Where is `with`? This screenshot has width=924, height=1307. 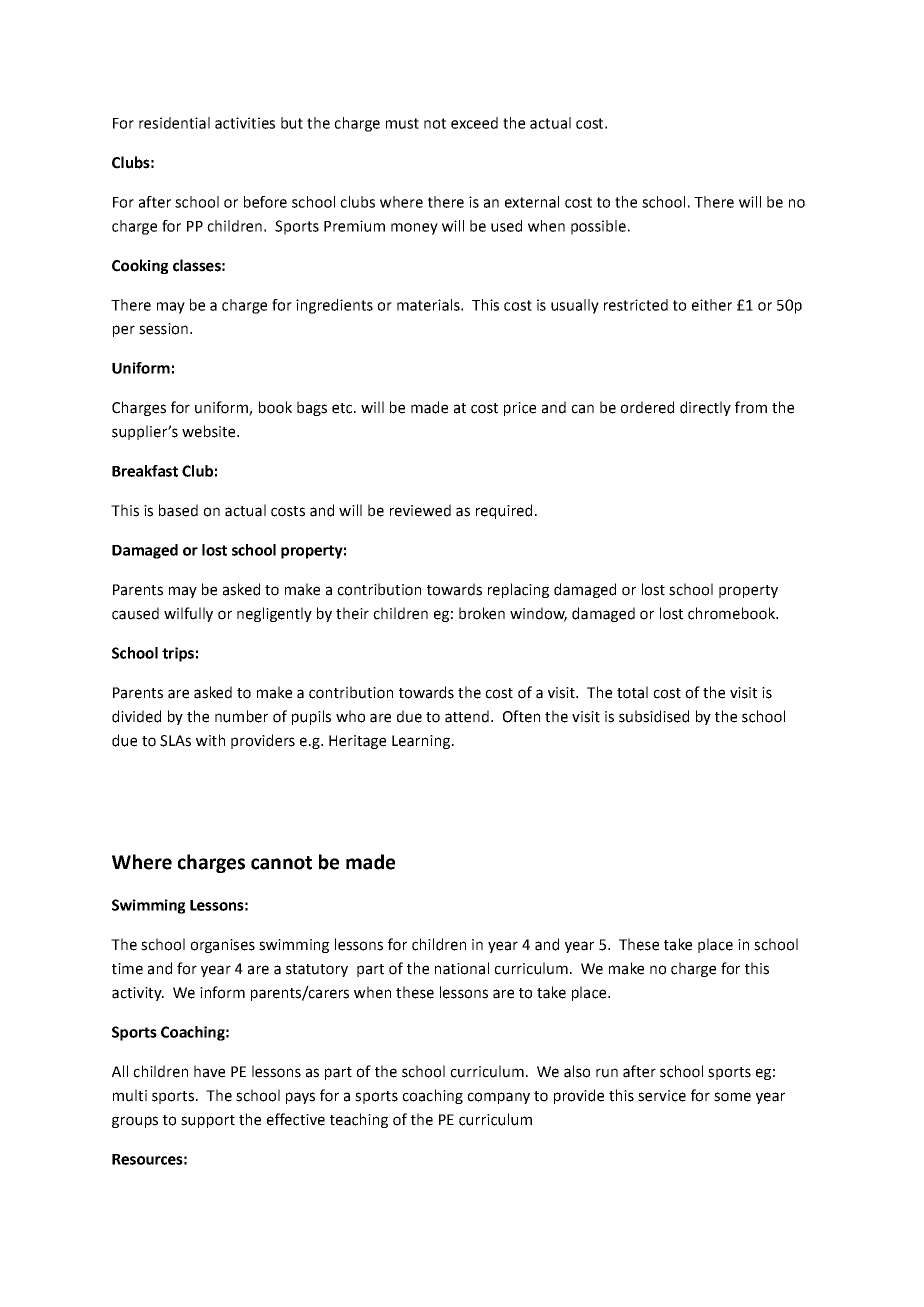
with is located at coordinates (210, 740).
